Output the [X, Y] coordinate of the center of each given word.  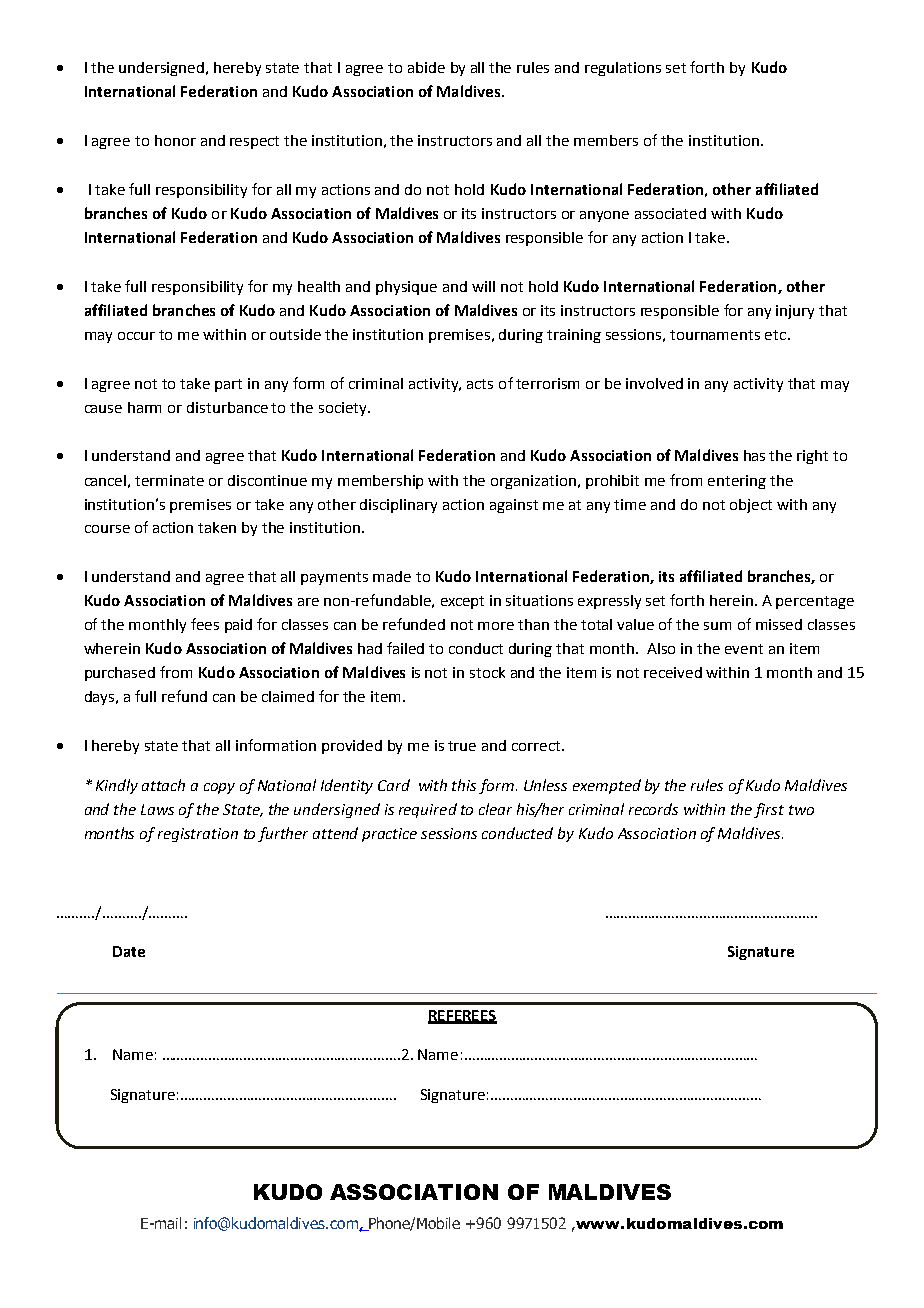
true [462, 746]
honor [175, 140]
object [751, 506]
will [483, 286]
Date [129, 951]
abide [426, 67]
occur [136, 336]
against [514, 506]
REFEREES [462, 1017]
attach [163, 785]
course [107, 529]
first [769, 810]
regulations [623, 69]
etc [775, 335]
